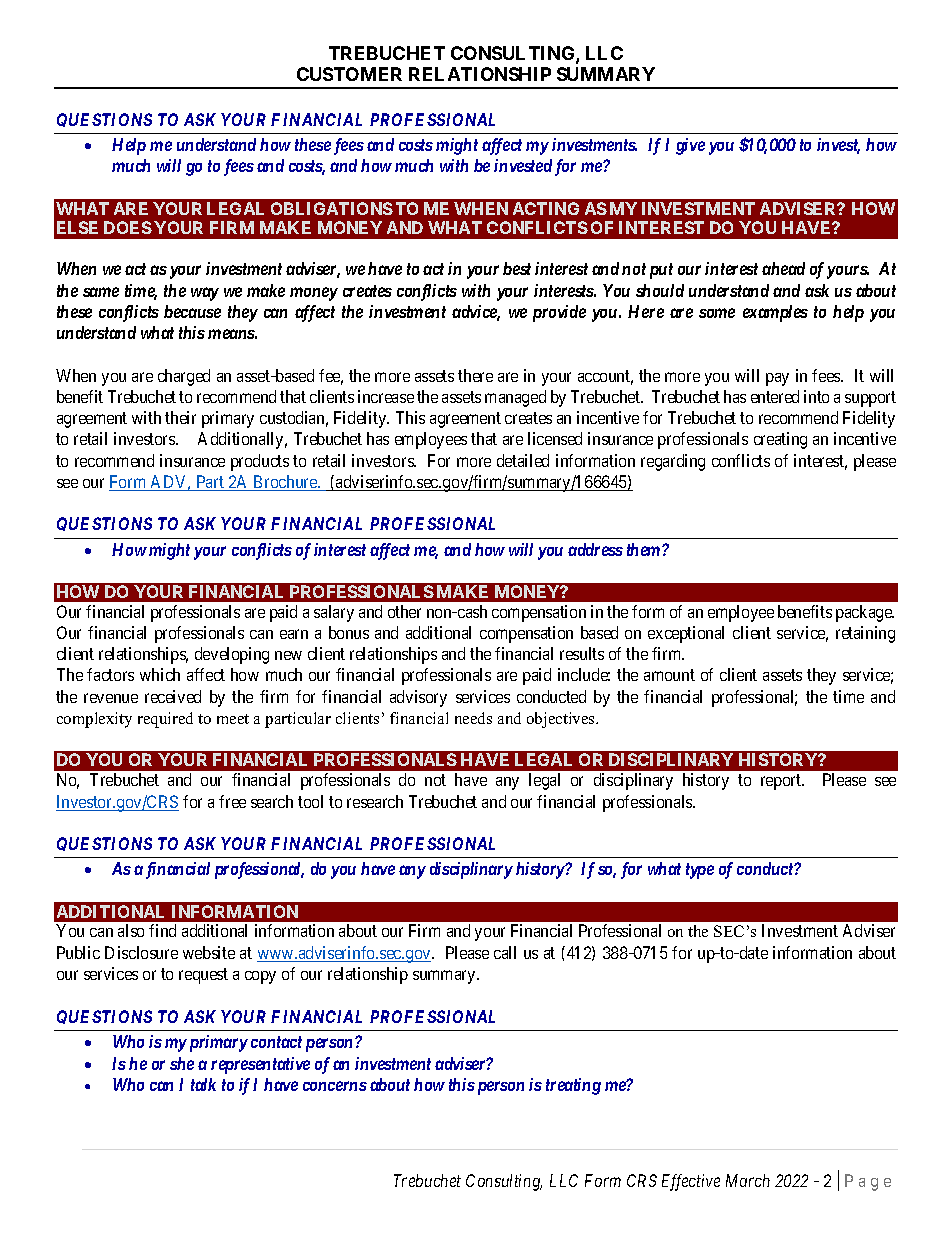 This page has height=1233, width=952. What do you see at coordinates (203, 1084) in the page?
I see `talk` at bounding box center [203, 1084].
